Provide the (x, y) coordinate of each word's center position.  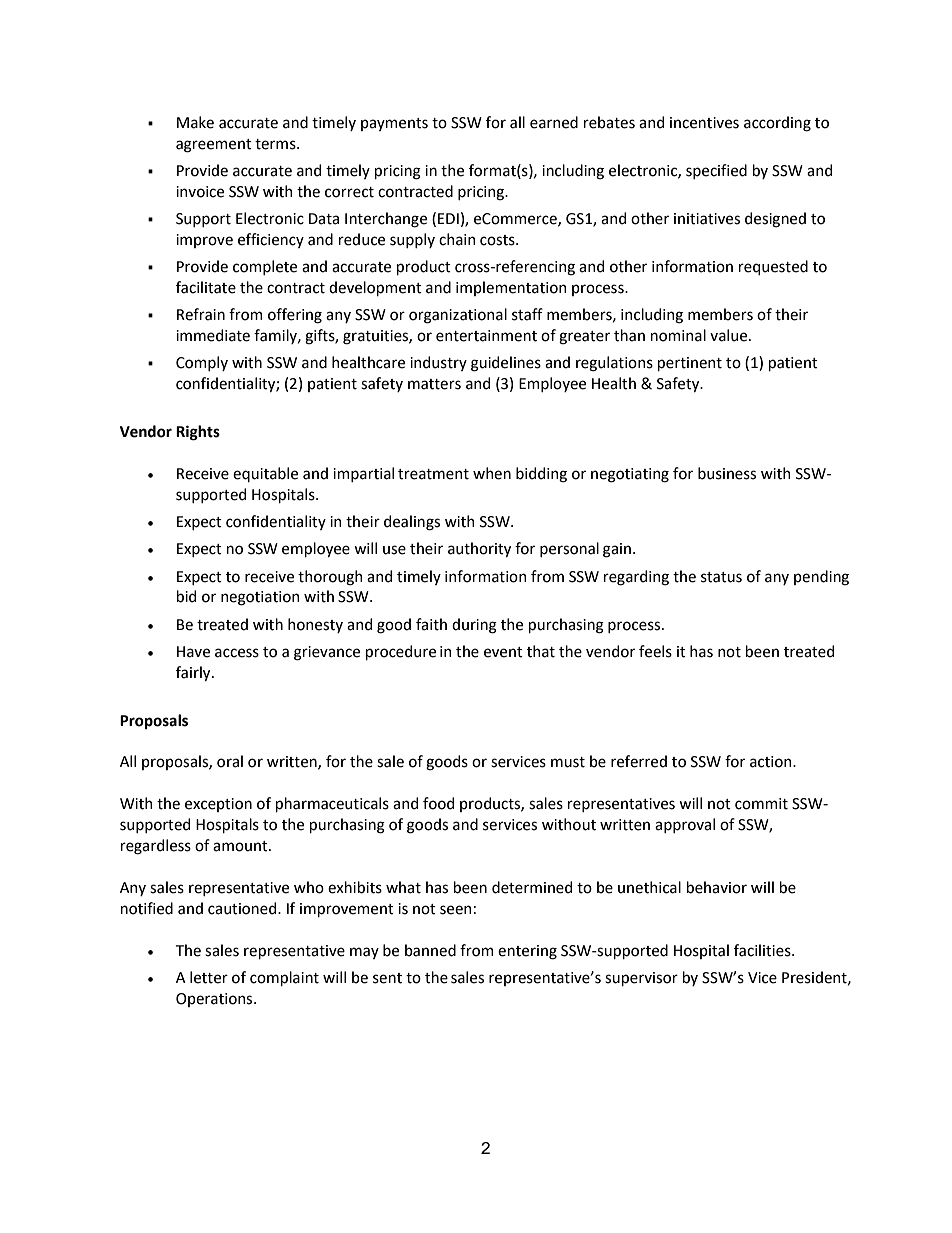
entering (527, 952)
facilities (763, 950)
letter (209, 977)
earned (554, 122)
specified (716, 171)
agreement (214, 146)
